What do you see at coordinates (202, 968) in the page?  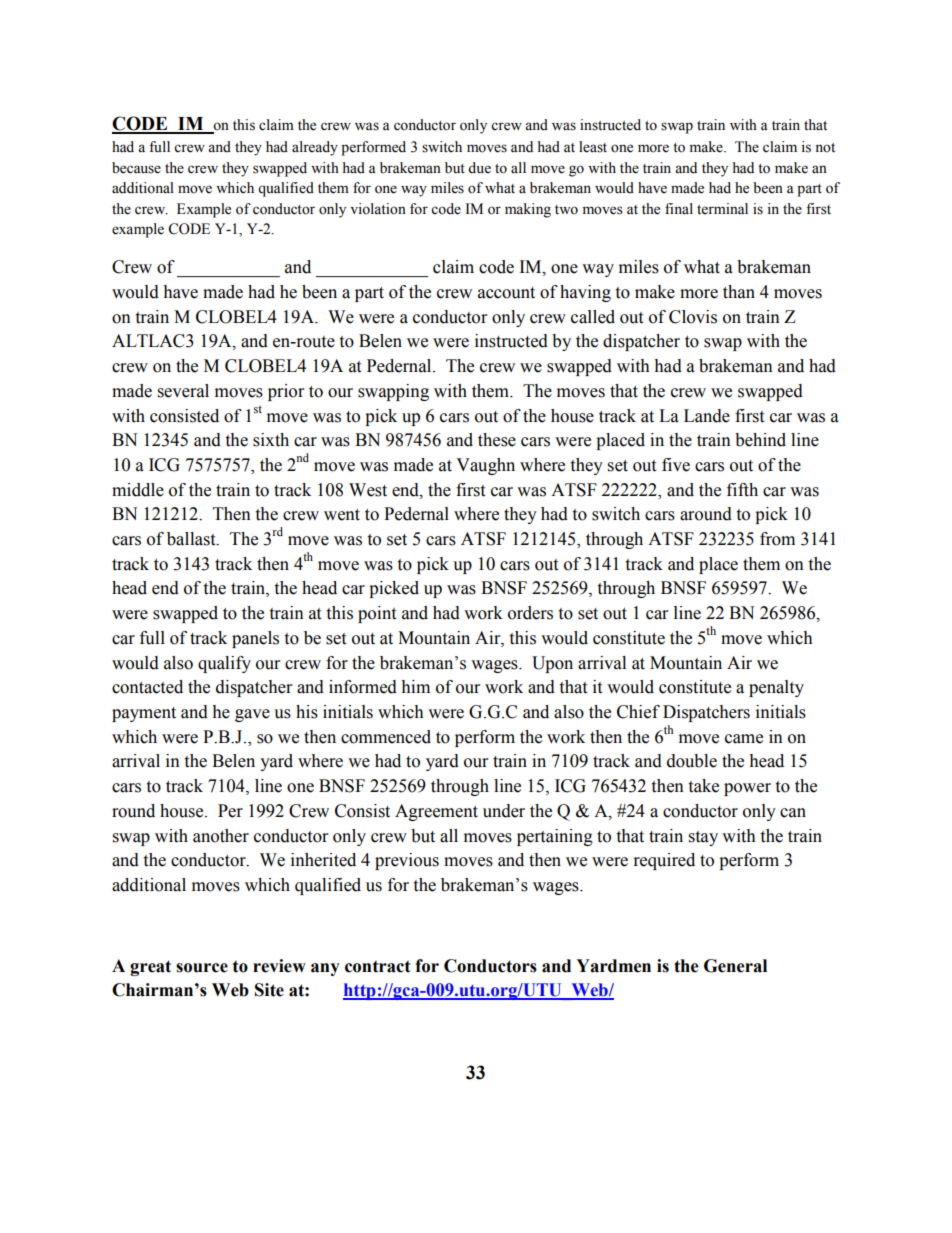 I see `source` at bounding box center [202, 968].
